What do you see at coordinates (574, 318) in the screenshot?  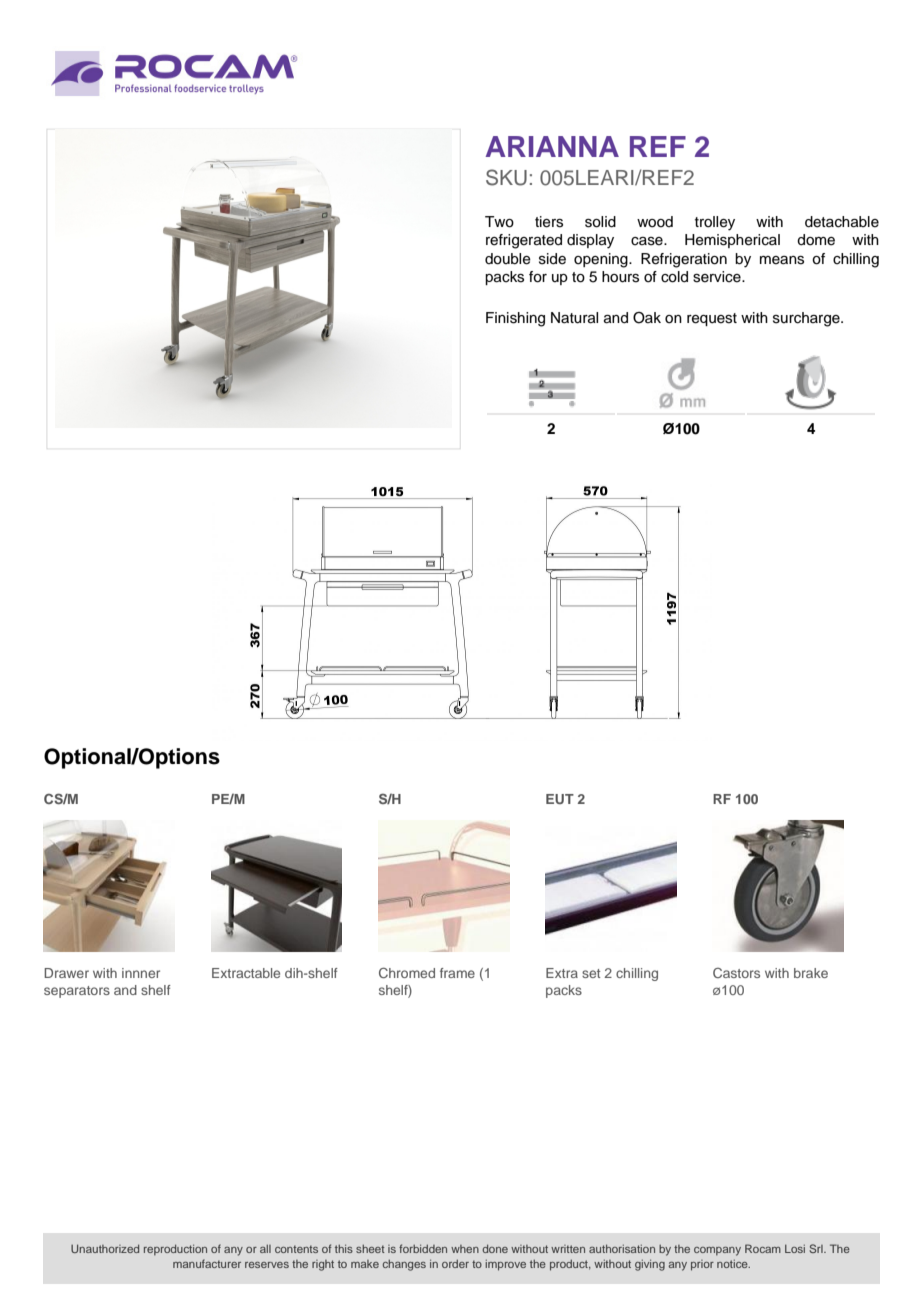 I see `Natural` at bounding box center [574, 318].
